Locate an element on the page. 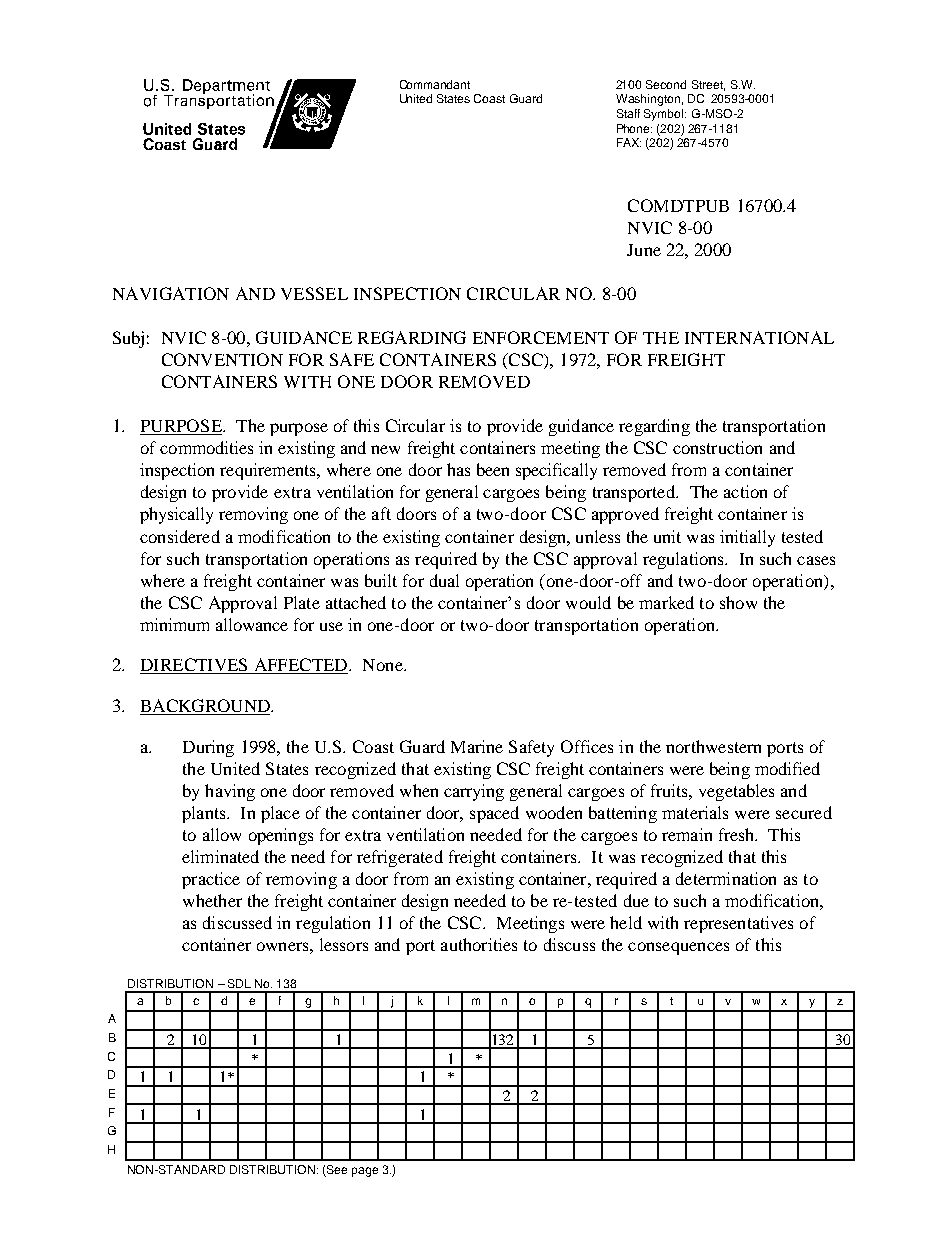 The height and width of the image is (1233, 952). Symbol is located at coordinates (665, 115).
